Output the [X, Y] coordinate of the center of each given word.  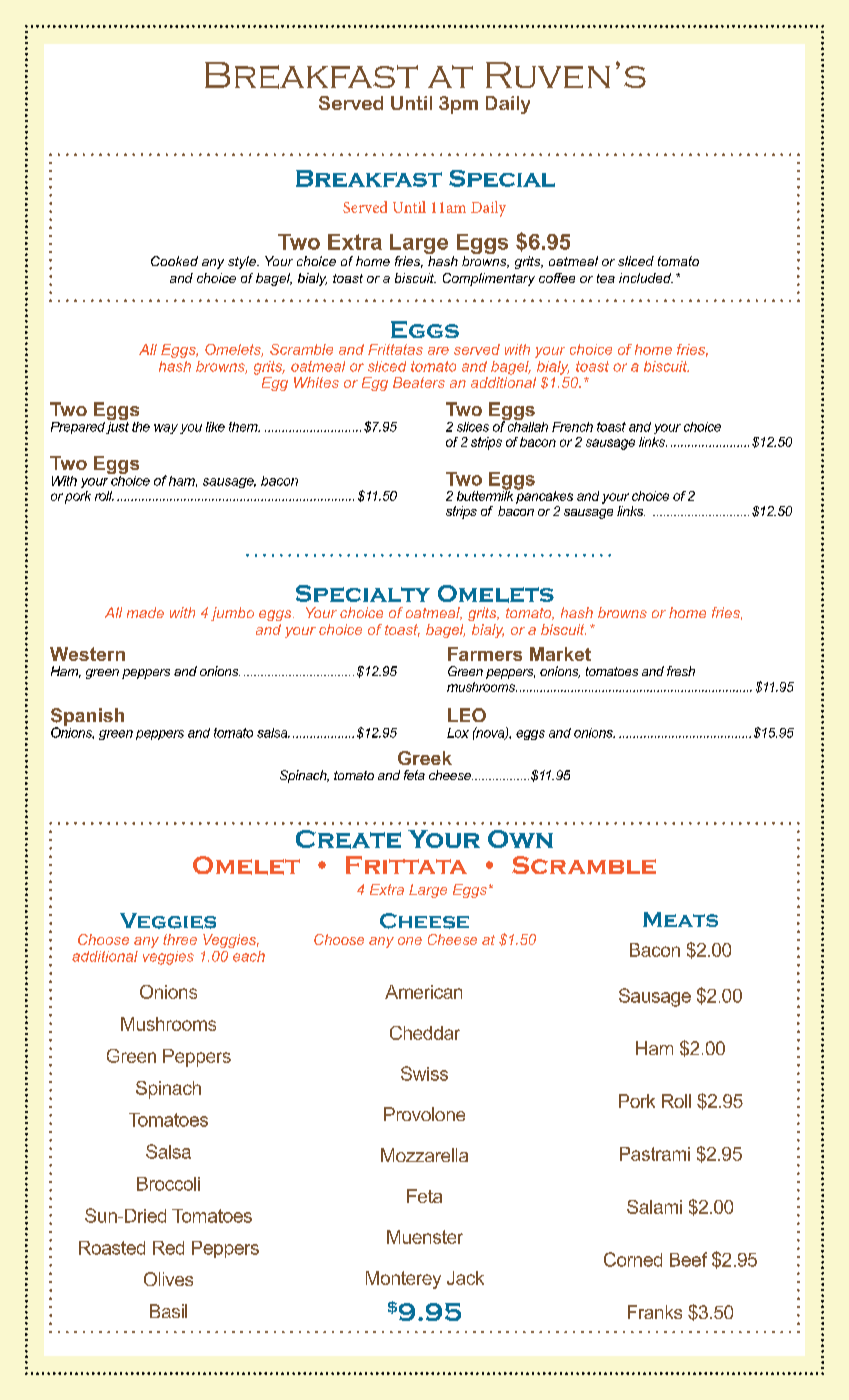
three [180, 939]
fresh [681, 671]
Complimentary [489, 279]
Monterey [403, 1280]
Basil [168, 1311]
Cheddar [425, 1033]
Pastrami [655, 1154]
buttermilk [486, 494]
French [572, 427]
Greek [425, 758]
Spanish [87, 718]
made [145, 612]
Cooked [174, 261]
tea [606, 278]
